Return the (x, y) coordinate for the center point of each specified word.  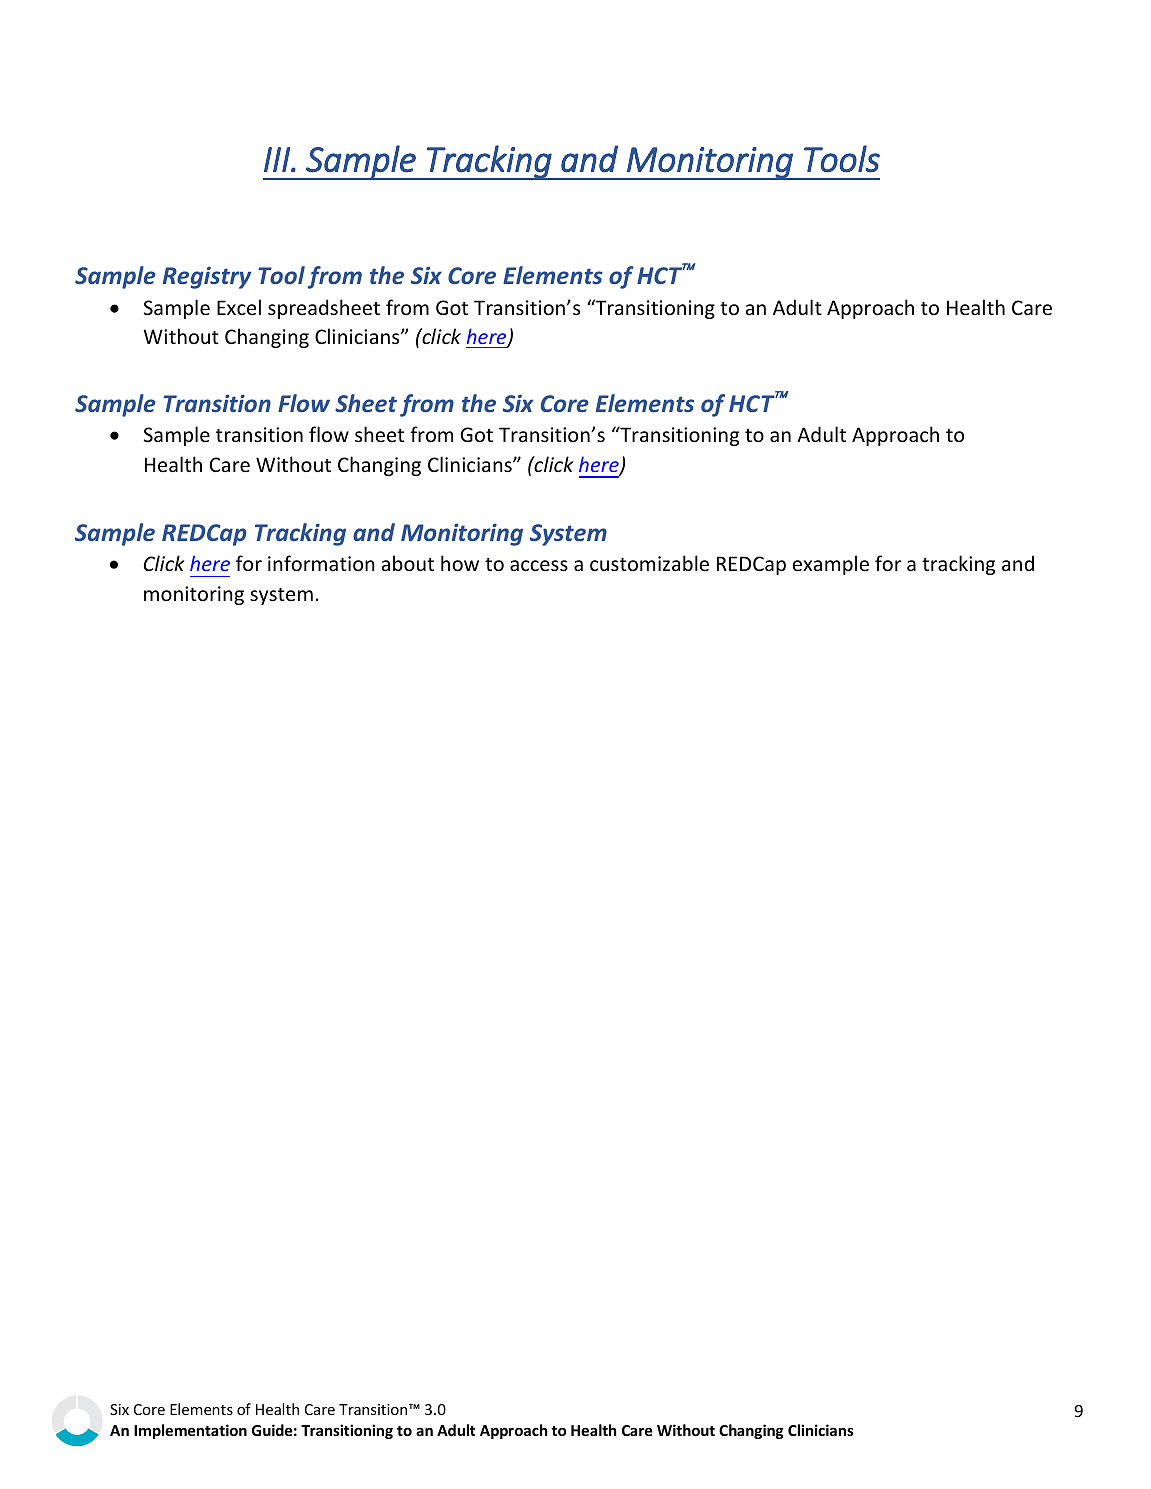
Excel (239, 307)
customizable (649, 563)
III (278, 159)
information (321, 563)
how (460, 563)
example (830, 565)
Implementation (190, 1431)
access (539, 566)
